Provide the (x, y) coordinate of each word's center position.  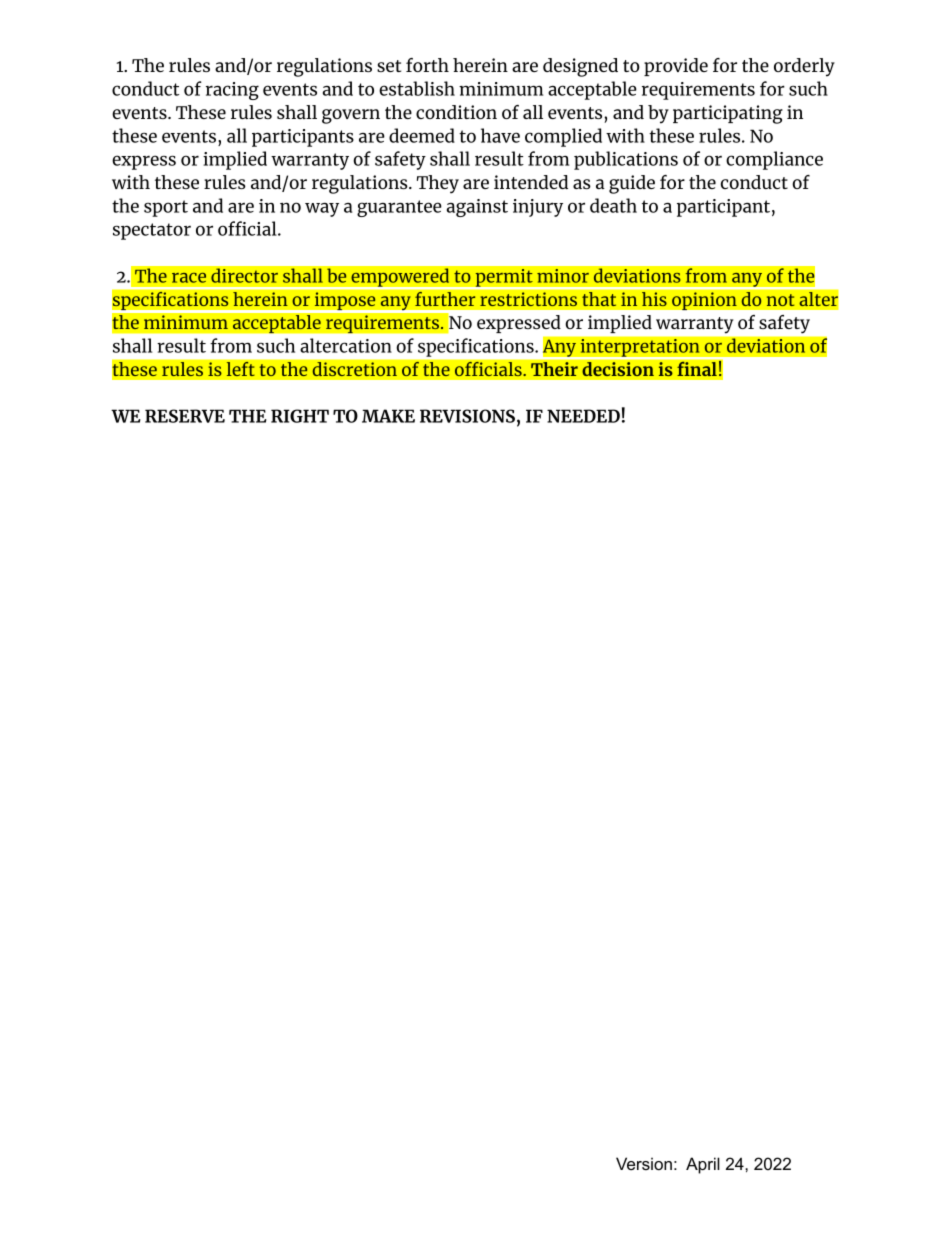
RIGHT (300, 416)
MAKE (388, 416)
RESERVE (185, 416)
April (703, 1165)
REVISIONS (467, 416)
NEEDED (583, 416)
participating (728, 114)
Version (644, 1163)
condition (456, 112)
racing (232, 91)
